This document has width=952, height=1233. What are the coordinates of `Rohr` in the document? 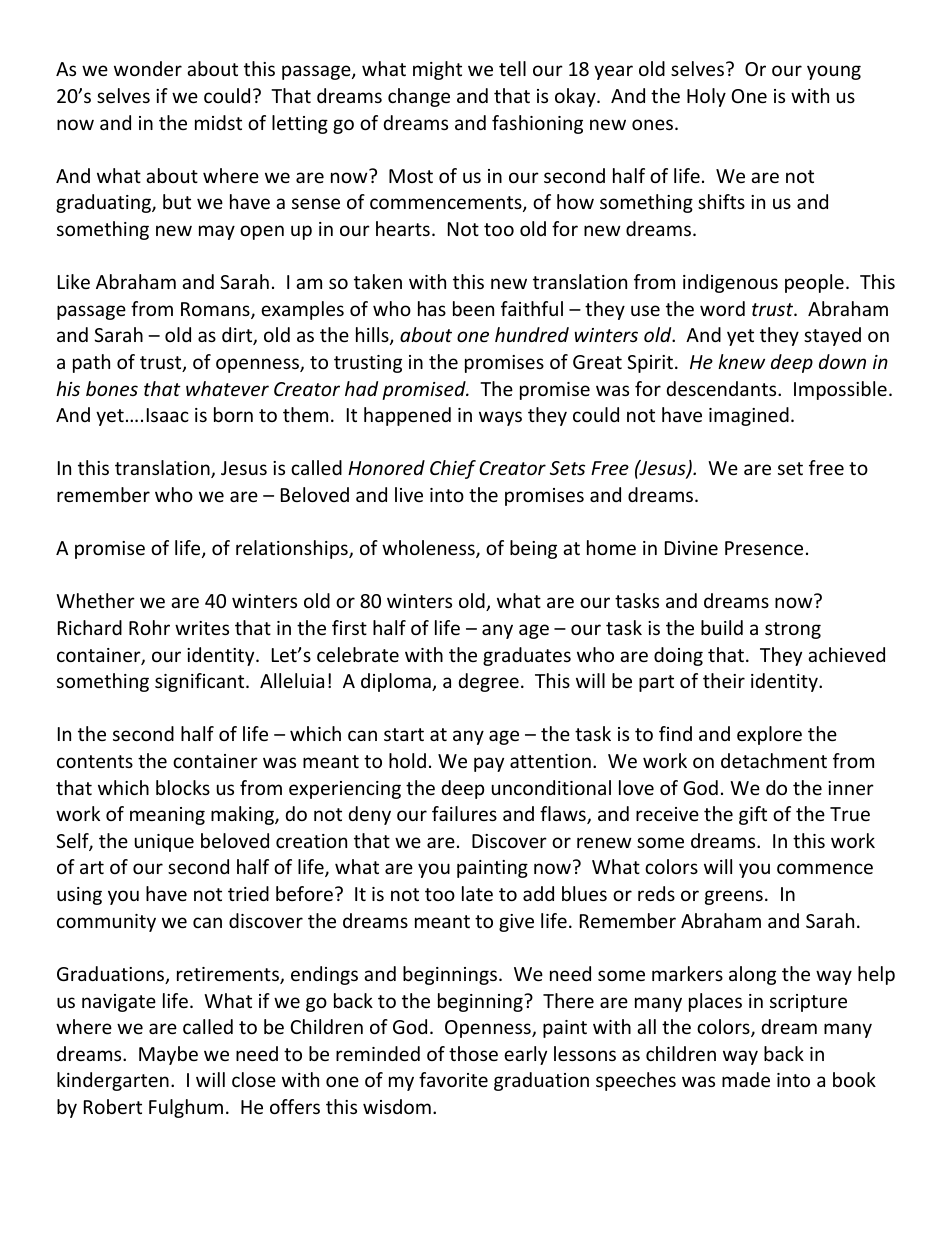 It's located at (149, 627).
